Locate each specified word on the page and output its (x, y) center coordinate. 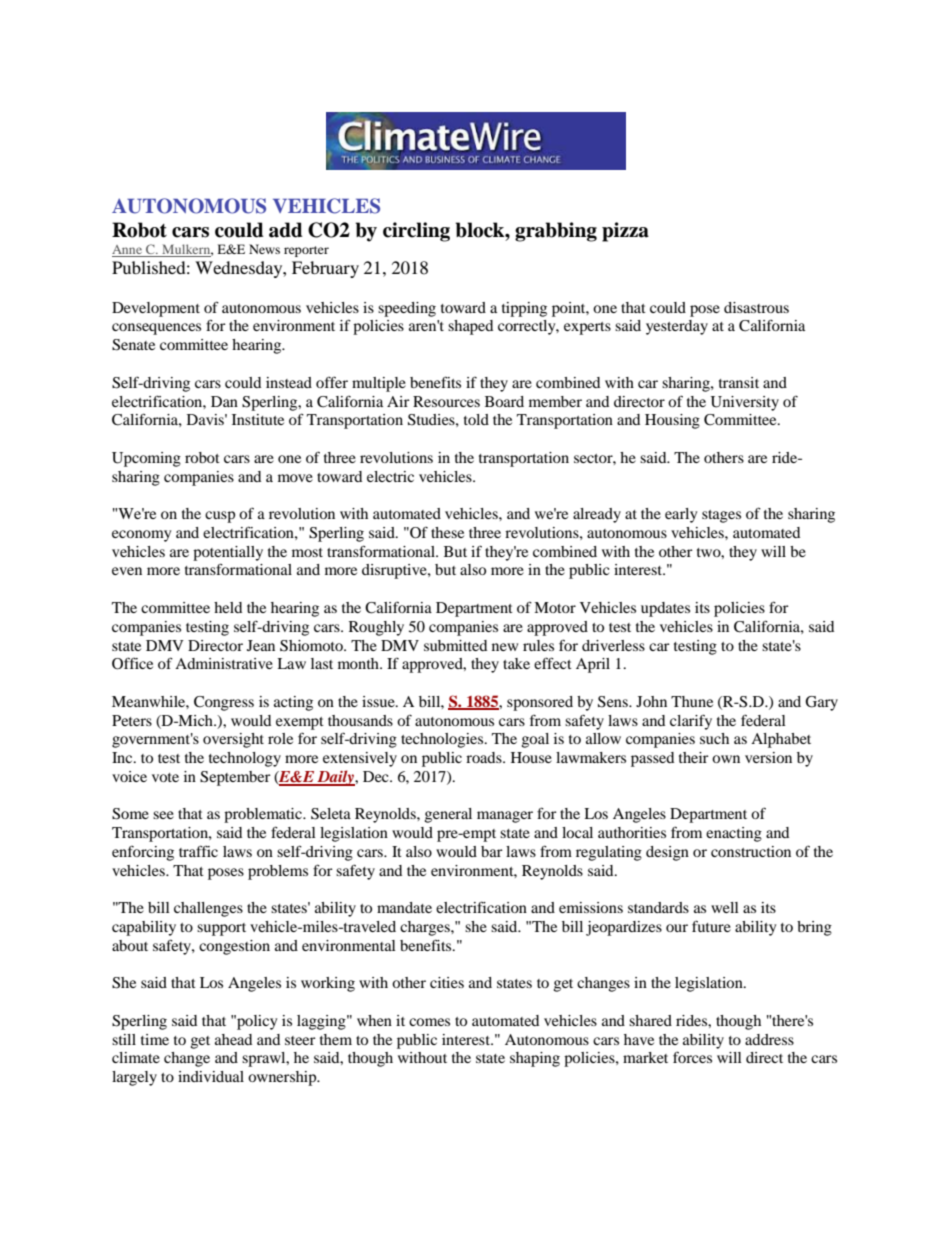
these (447, 532)
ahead (233, 1039)
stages (721, 516)
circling (416, 232)
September (235, 778)
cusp (220, 517)
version (768, 757)
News (264, 249)
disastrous (756, 307)
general (448, 815)
